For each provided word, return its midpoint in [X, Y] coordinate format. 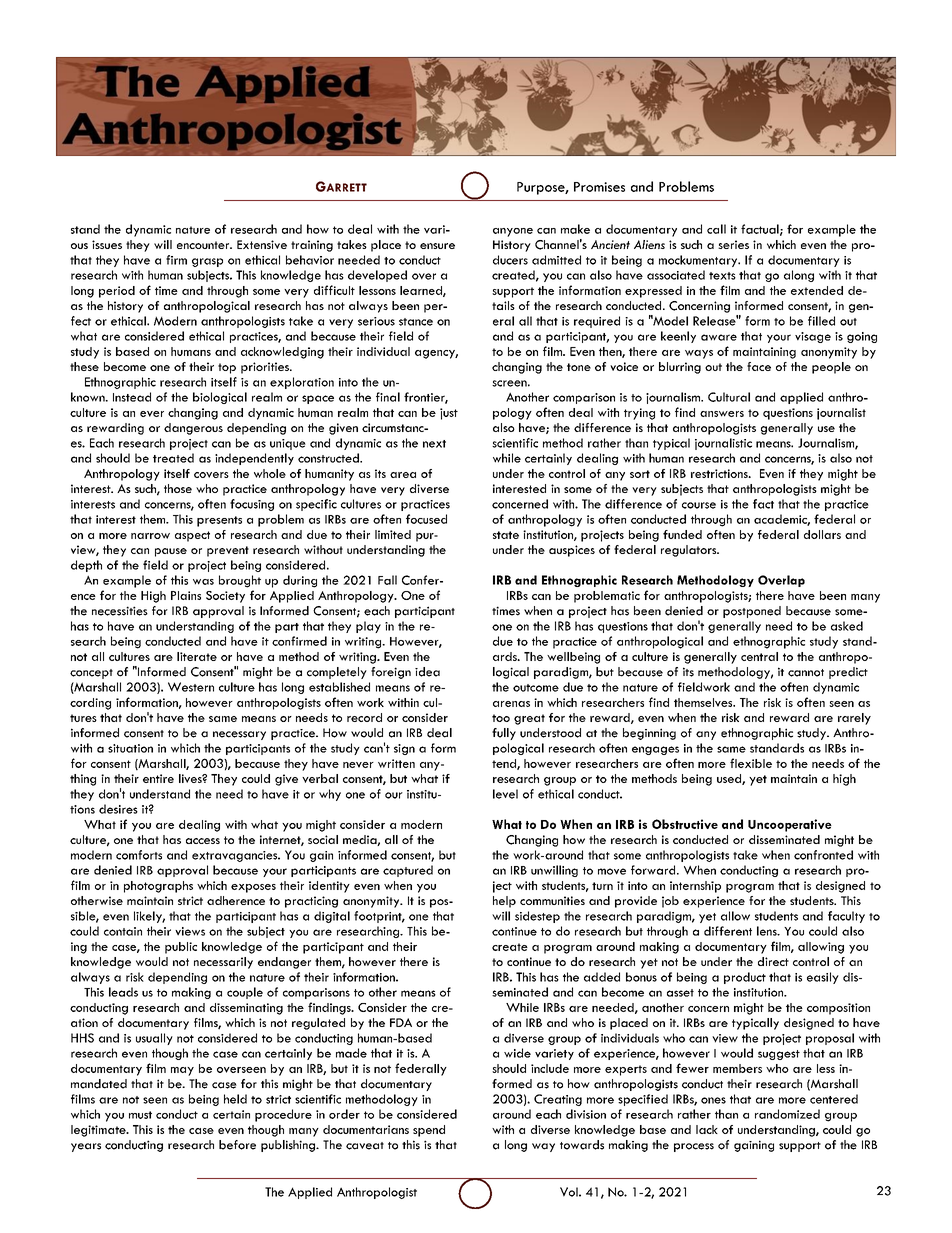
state [506, 535]
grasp [207, 262]
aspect [192, 536]
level [505, 794]
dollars [822, 534]
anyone [513, 232]
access [203, 841]
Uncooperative [790, 825]
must [140, 1115]
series [733, 244]
